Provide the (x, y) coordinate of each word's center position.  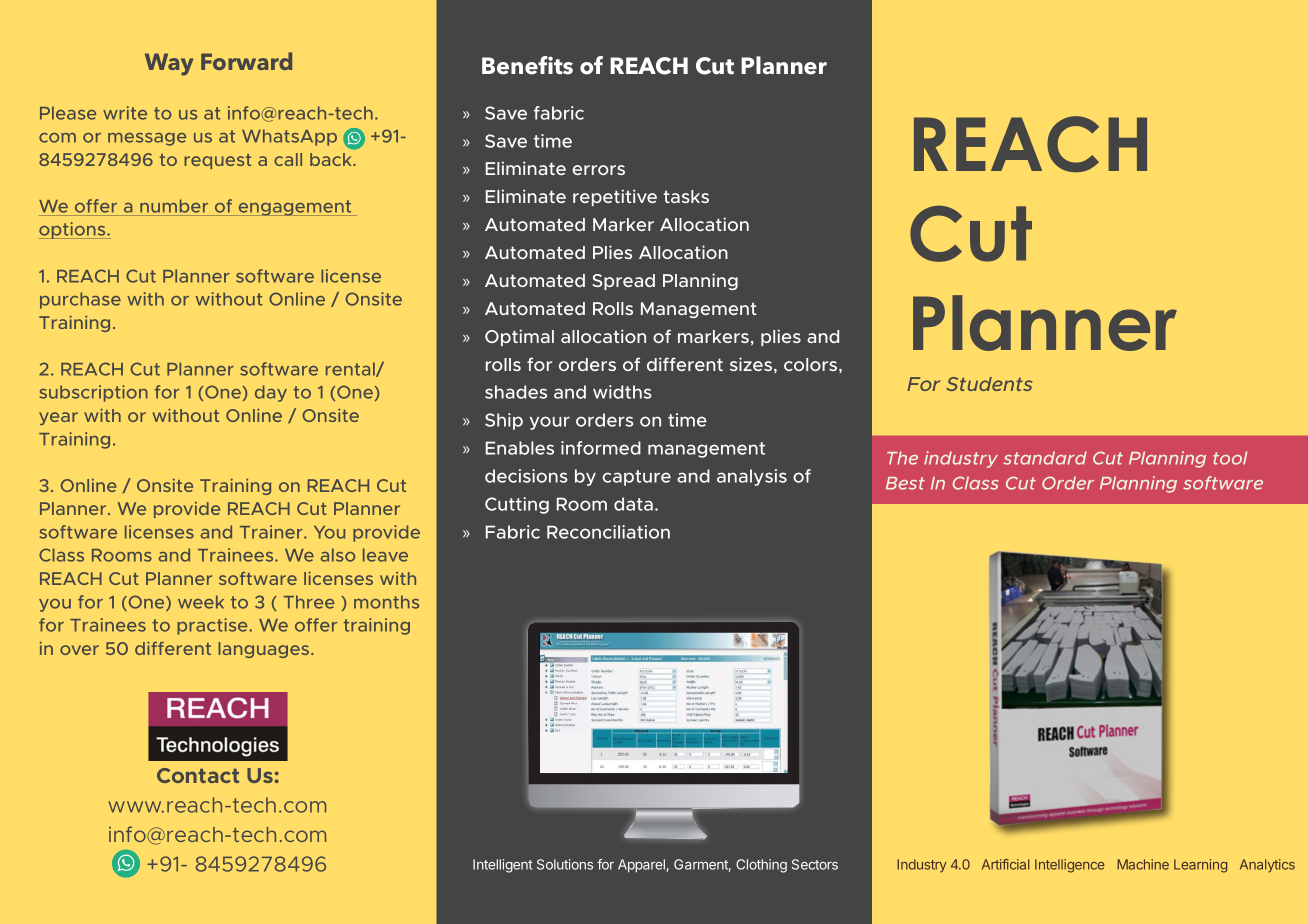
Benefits (527, 65)
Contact (198, 775)
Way (169, 64)
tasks (686, 196)
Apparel (642, 866)
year (58, 418)
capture (636, 478)
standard (1045, 458)
